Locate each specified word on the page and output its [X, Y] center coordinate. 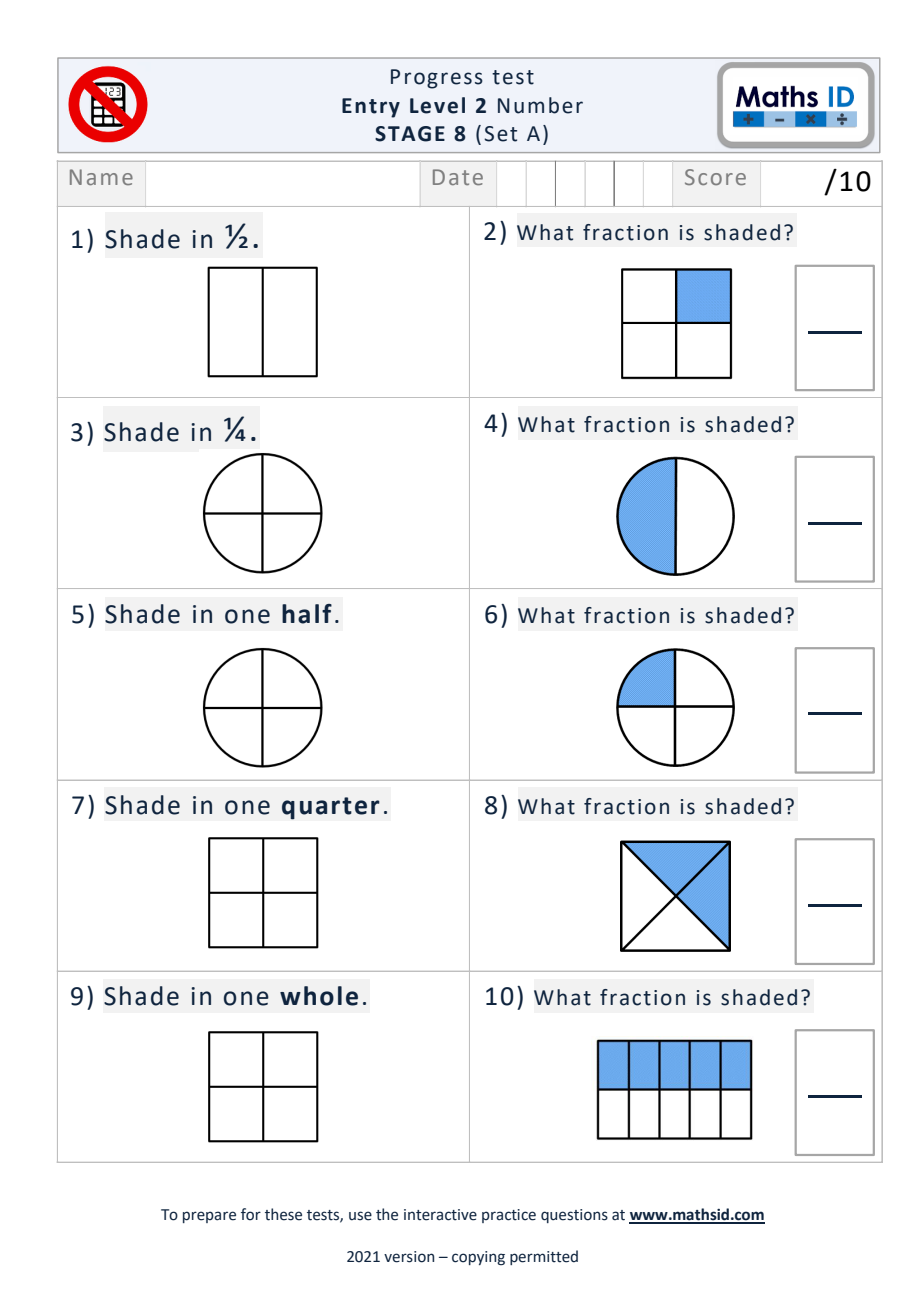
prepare [209, 1217]
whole [319, 996]
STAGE [410, 134]
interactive [440, 1215]
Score [715, 177]
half [307, 614]
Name [101, 177]
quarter [331, 808]
